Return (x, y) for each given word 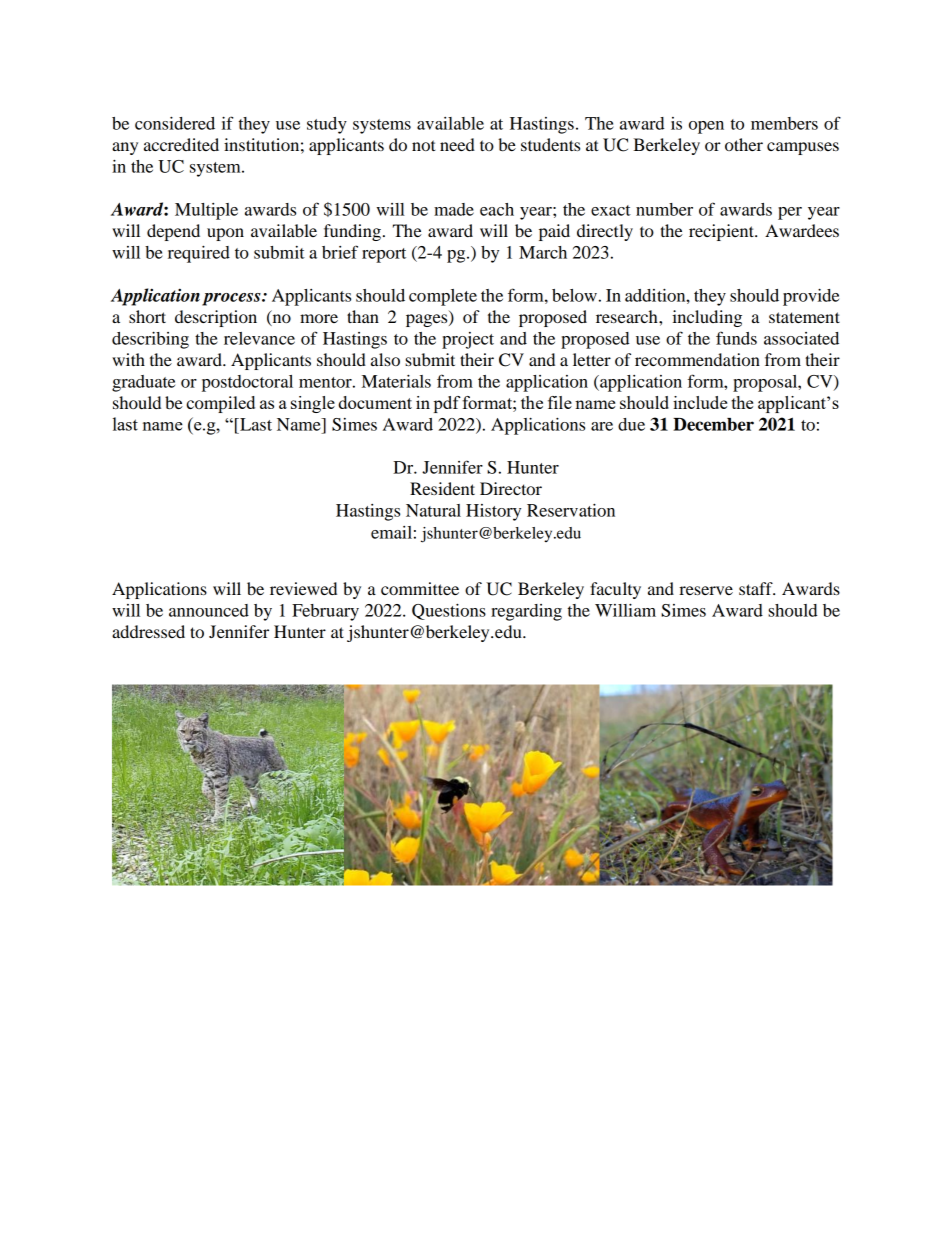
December (713, 424)
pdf (447, 404)
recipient (722, 232)
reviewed (303, 588)
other (744, 144)
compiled (220, 404)
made (454, 209)
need (457, 144)
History (493, 512)
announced (209, 610)
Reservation (571, 510)
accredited (181, 144)
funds (736, 338)
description (216, 318)
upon (225, 234)
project (468, 340)
